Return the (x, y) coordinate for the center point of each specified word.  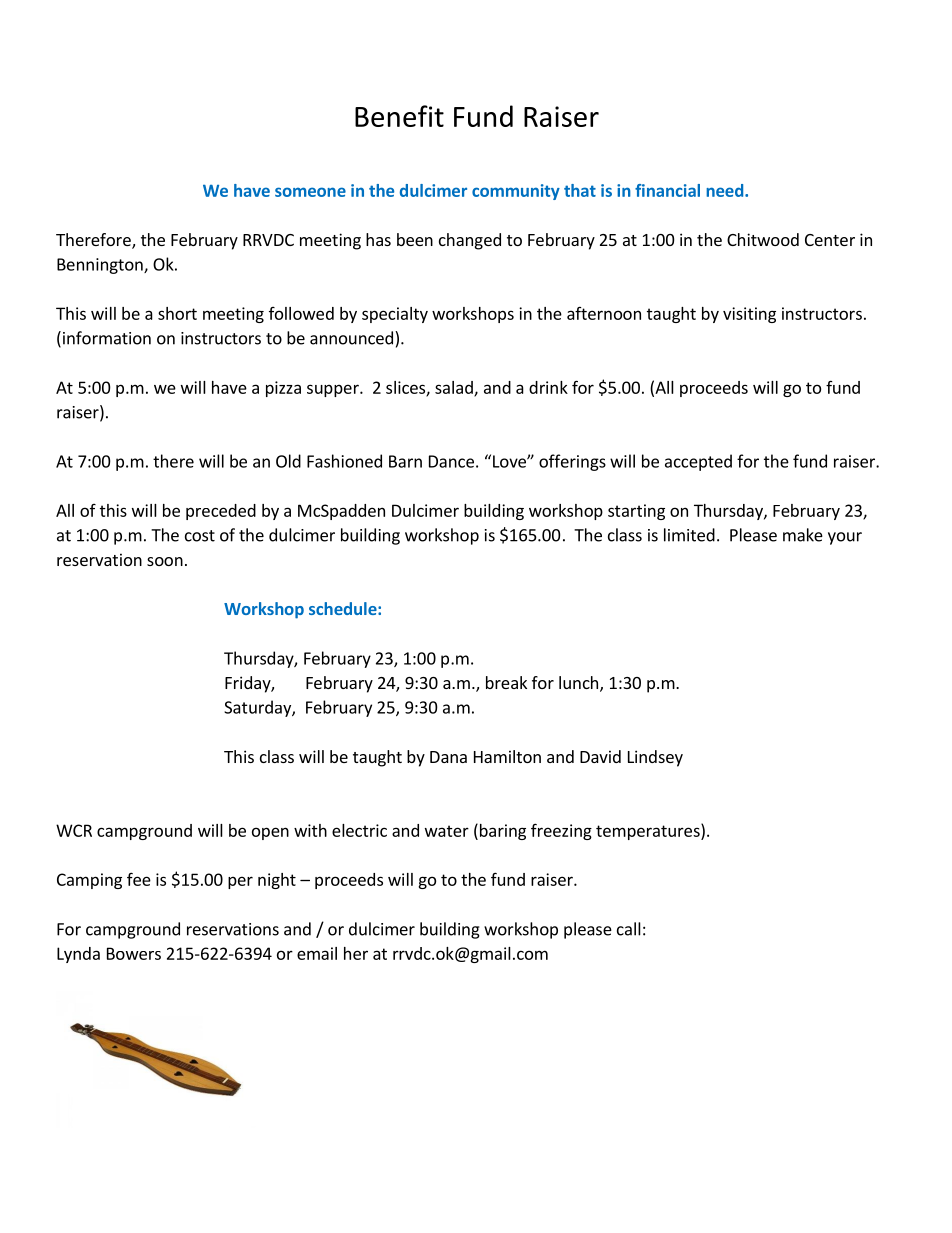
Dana (448, 757)
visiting (749, 315)
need (724, 190)
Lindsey (655, 758)
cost (200, 536)
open (270, 833)
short (177, 313)
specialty (395, 315)
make (803, 535)
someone (310, 192)
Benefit (399, 116)
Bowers (134, 953)
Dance (451, 461)
